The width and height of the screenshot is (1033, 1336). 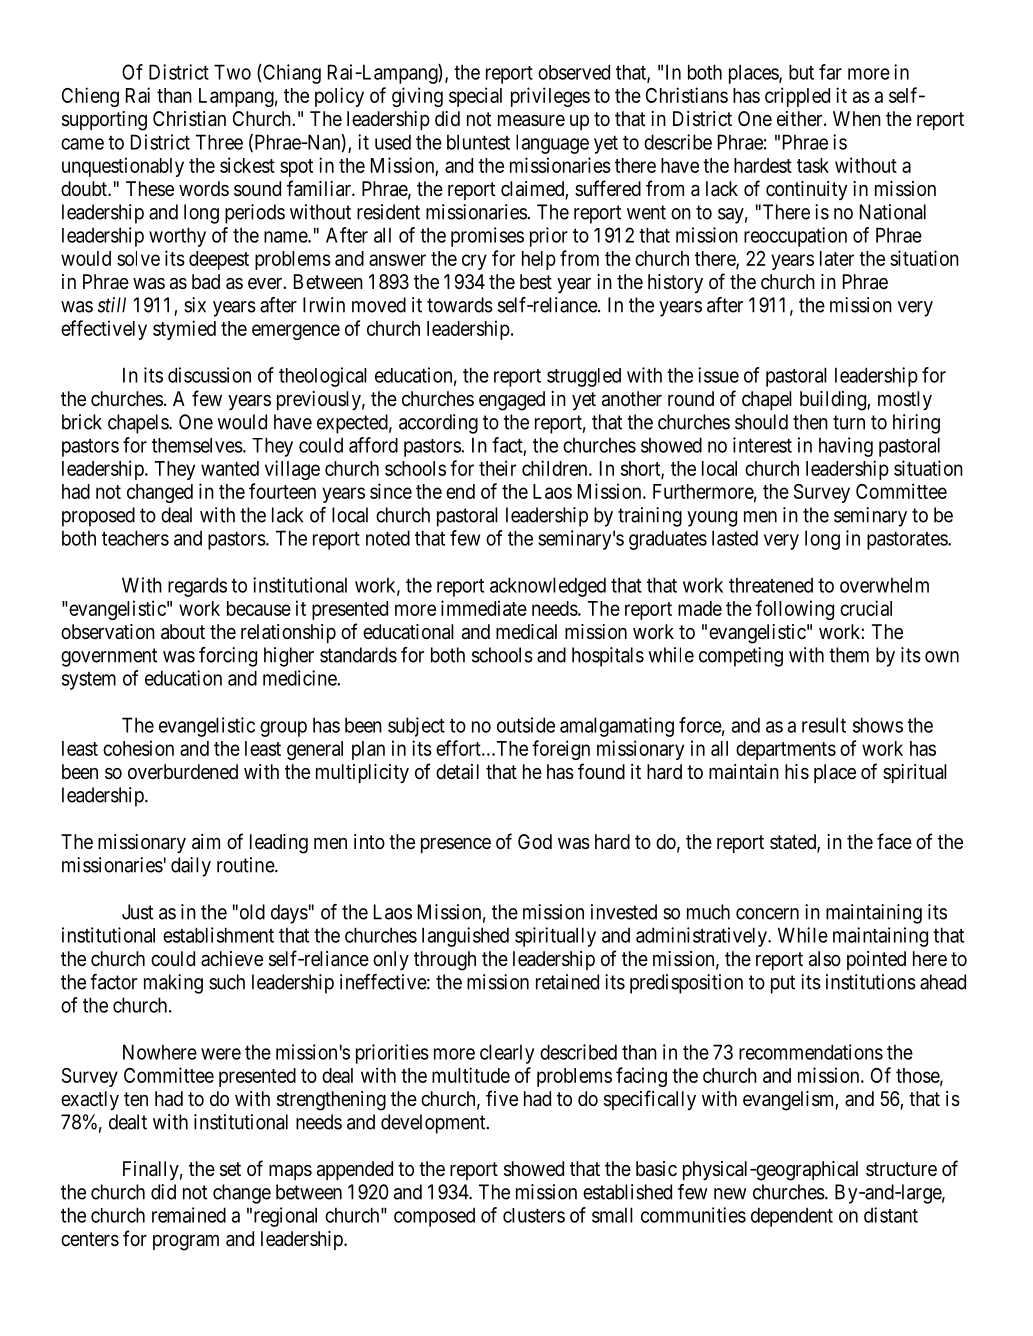 I want to click on When, so click(x=857, y=118).
